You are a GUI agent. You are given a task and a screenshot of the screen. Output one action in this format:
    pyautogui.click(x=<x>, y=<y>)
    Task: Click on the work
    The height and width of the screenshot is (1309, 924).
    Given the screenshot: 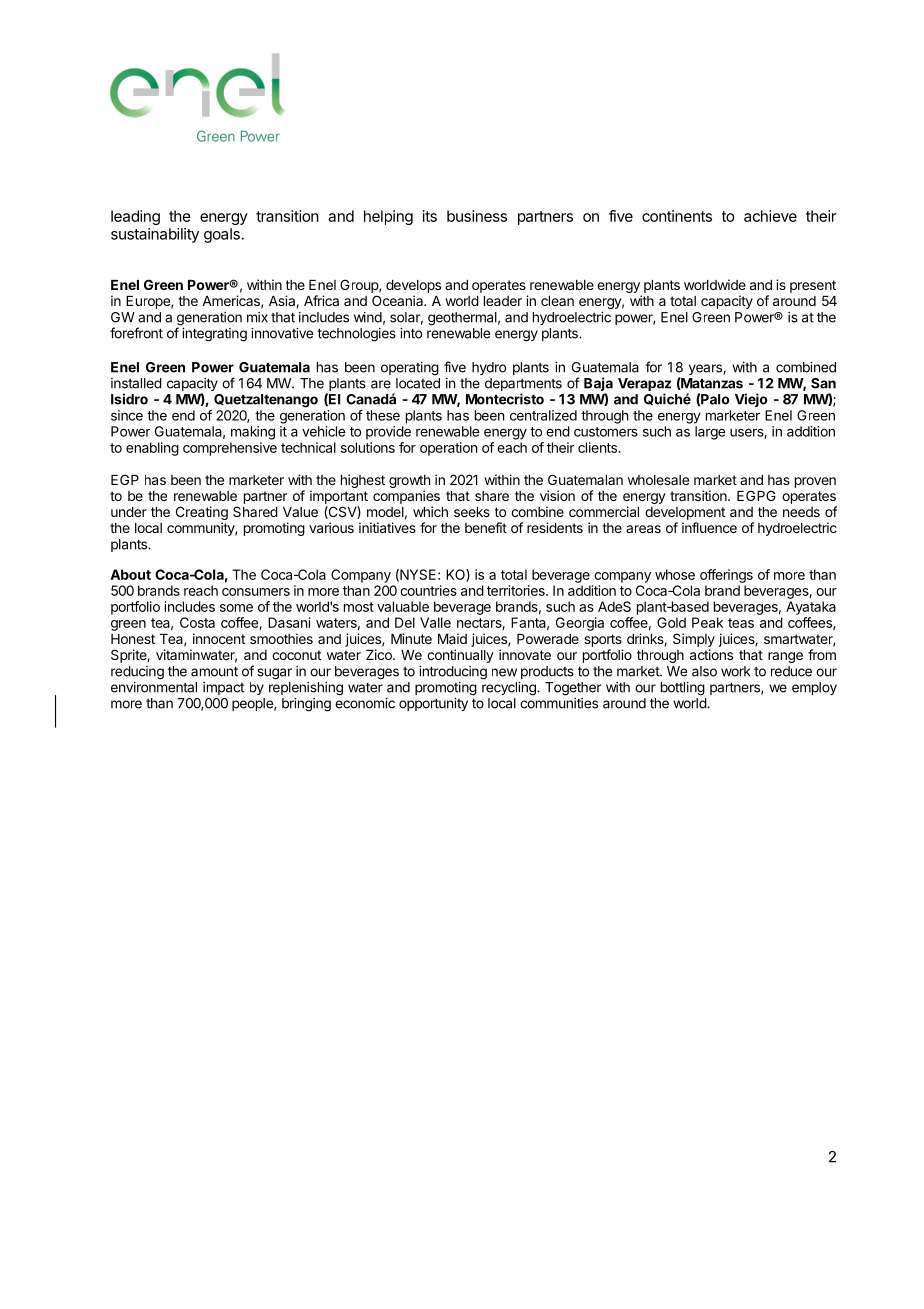 What is the action you would take?
    pyautogui.click(x=735, y=671)
